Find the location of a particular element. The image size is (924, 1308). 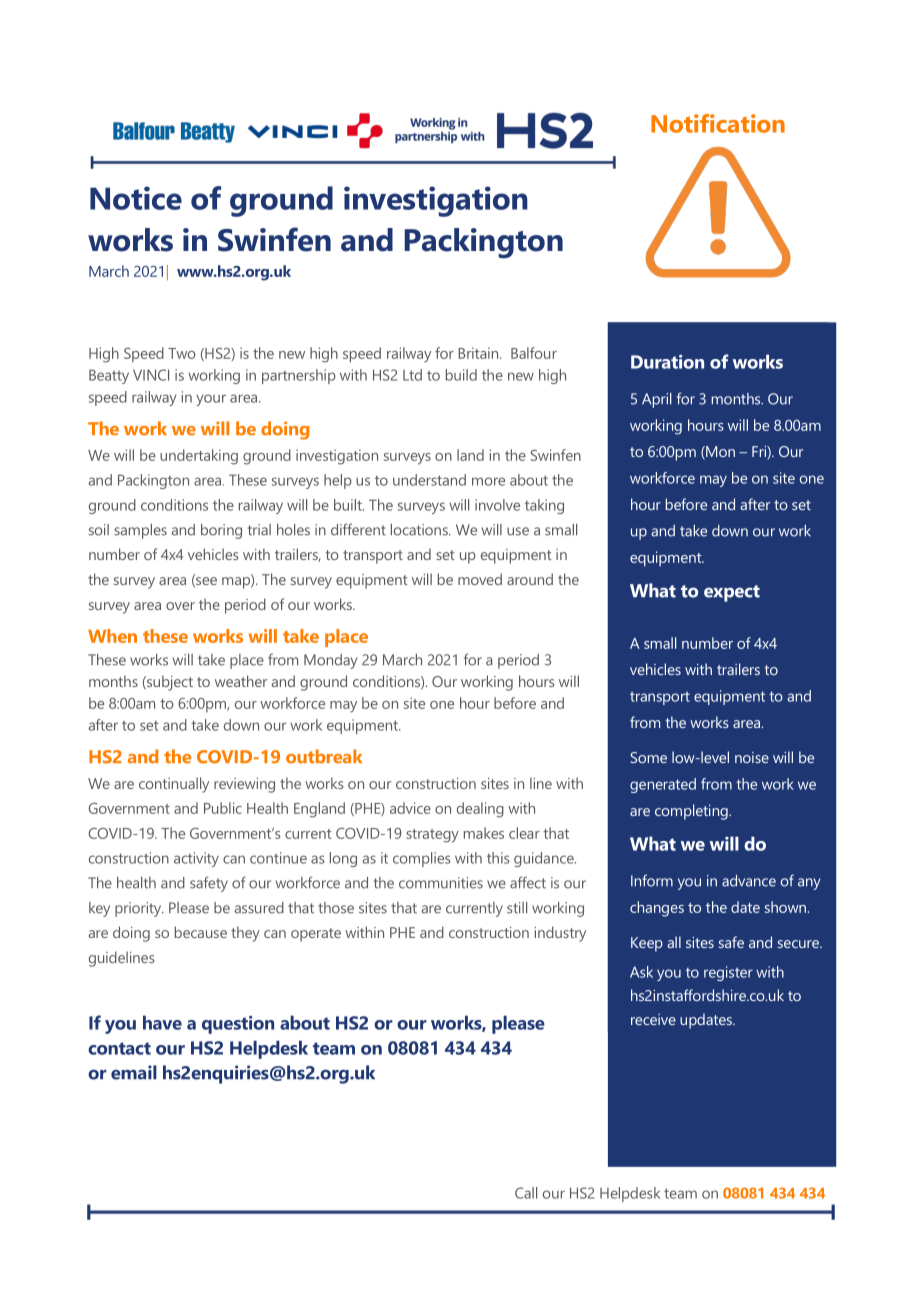

expect is located at coordinates (732, 593).
